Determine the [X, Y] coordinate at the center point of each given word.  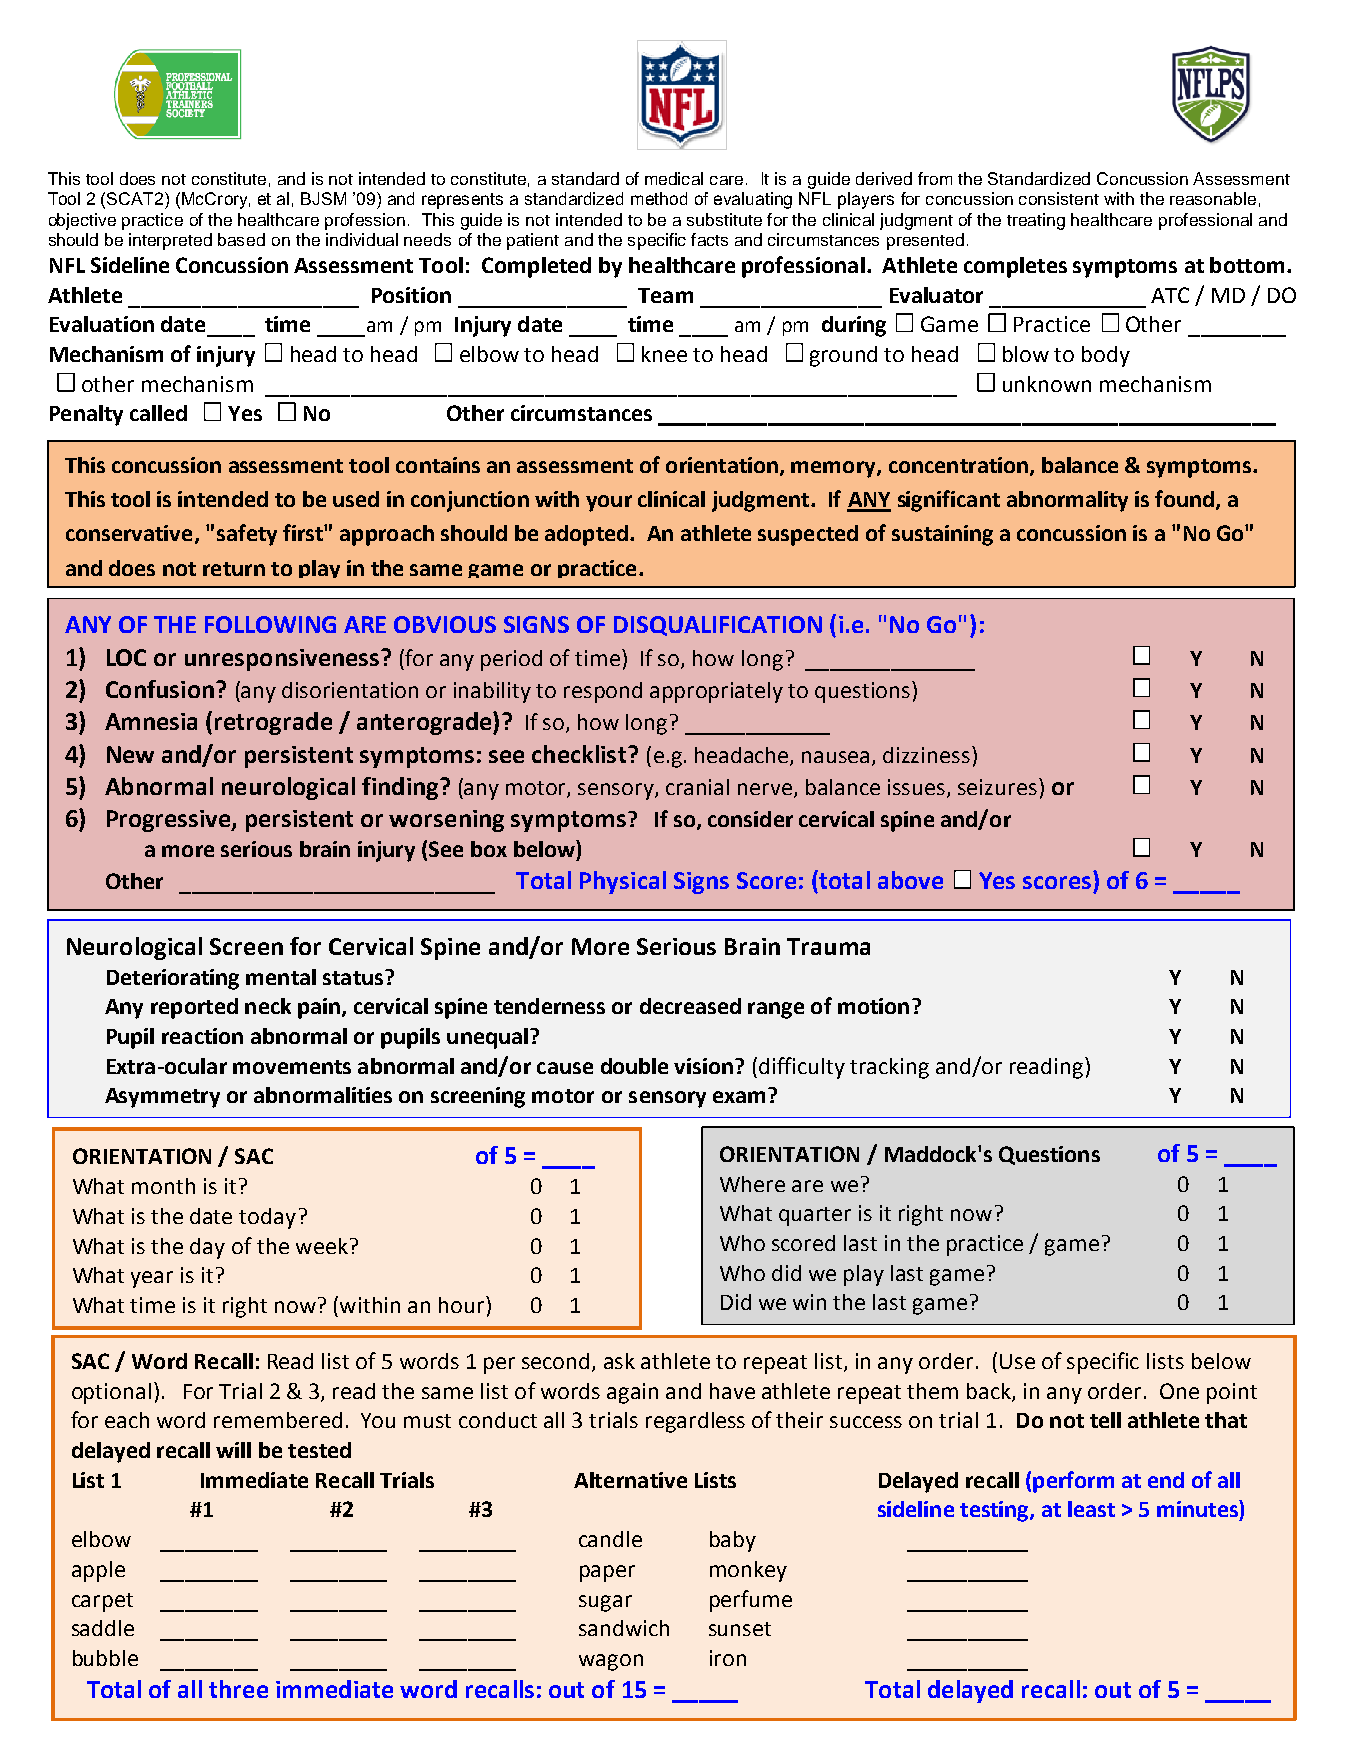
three [238, 1689]
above [910, 880]
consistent [1059, 198]
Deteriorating [173, 979]
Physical [623, 882]
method [659, 198]
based [241, 239]
